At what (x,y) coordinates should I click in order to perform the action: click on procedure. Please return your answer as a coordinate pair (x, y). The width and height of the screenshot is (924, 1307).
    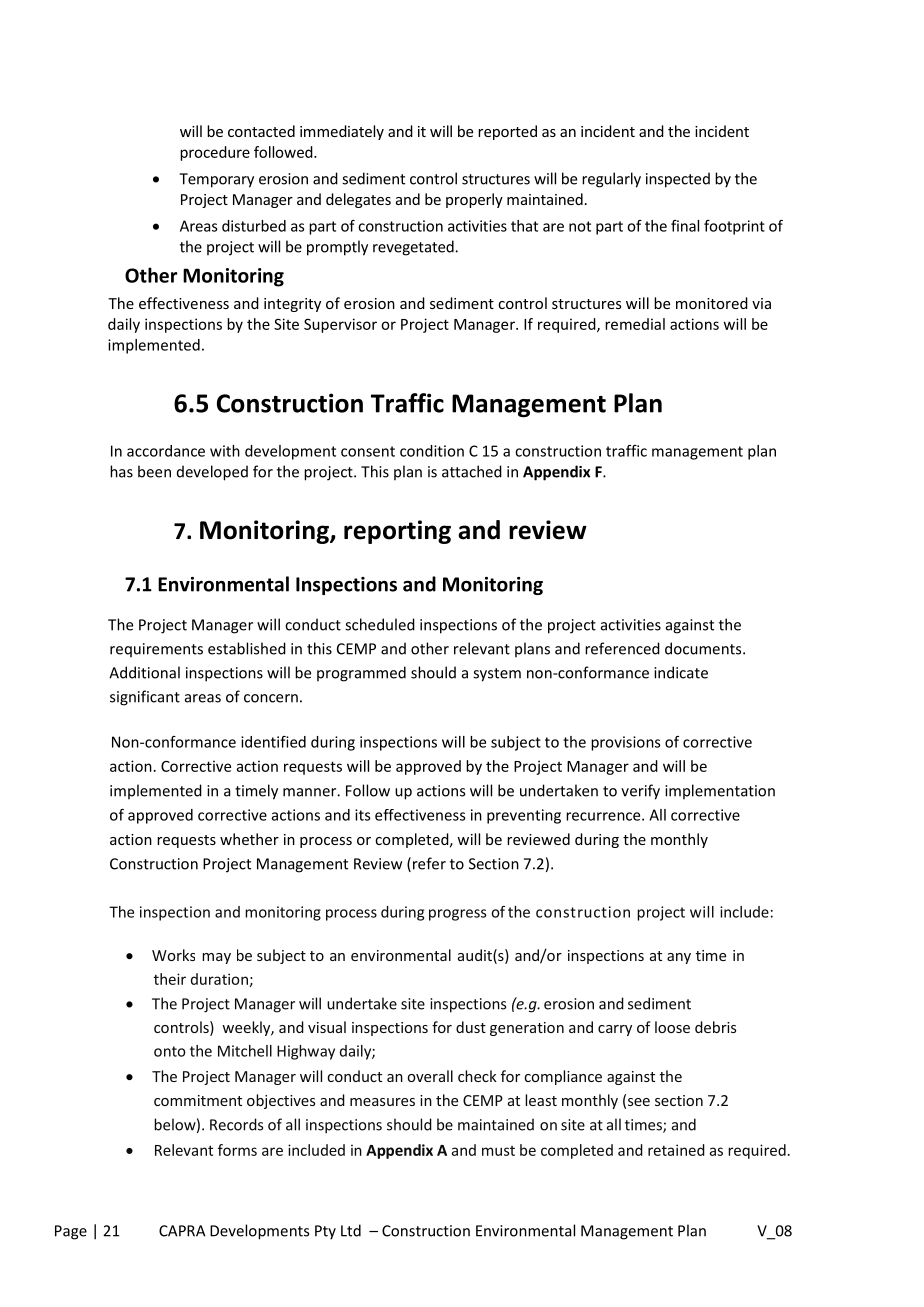
    Looking at the image, I should click on (215, 153).
